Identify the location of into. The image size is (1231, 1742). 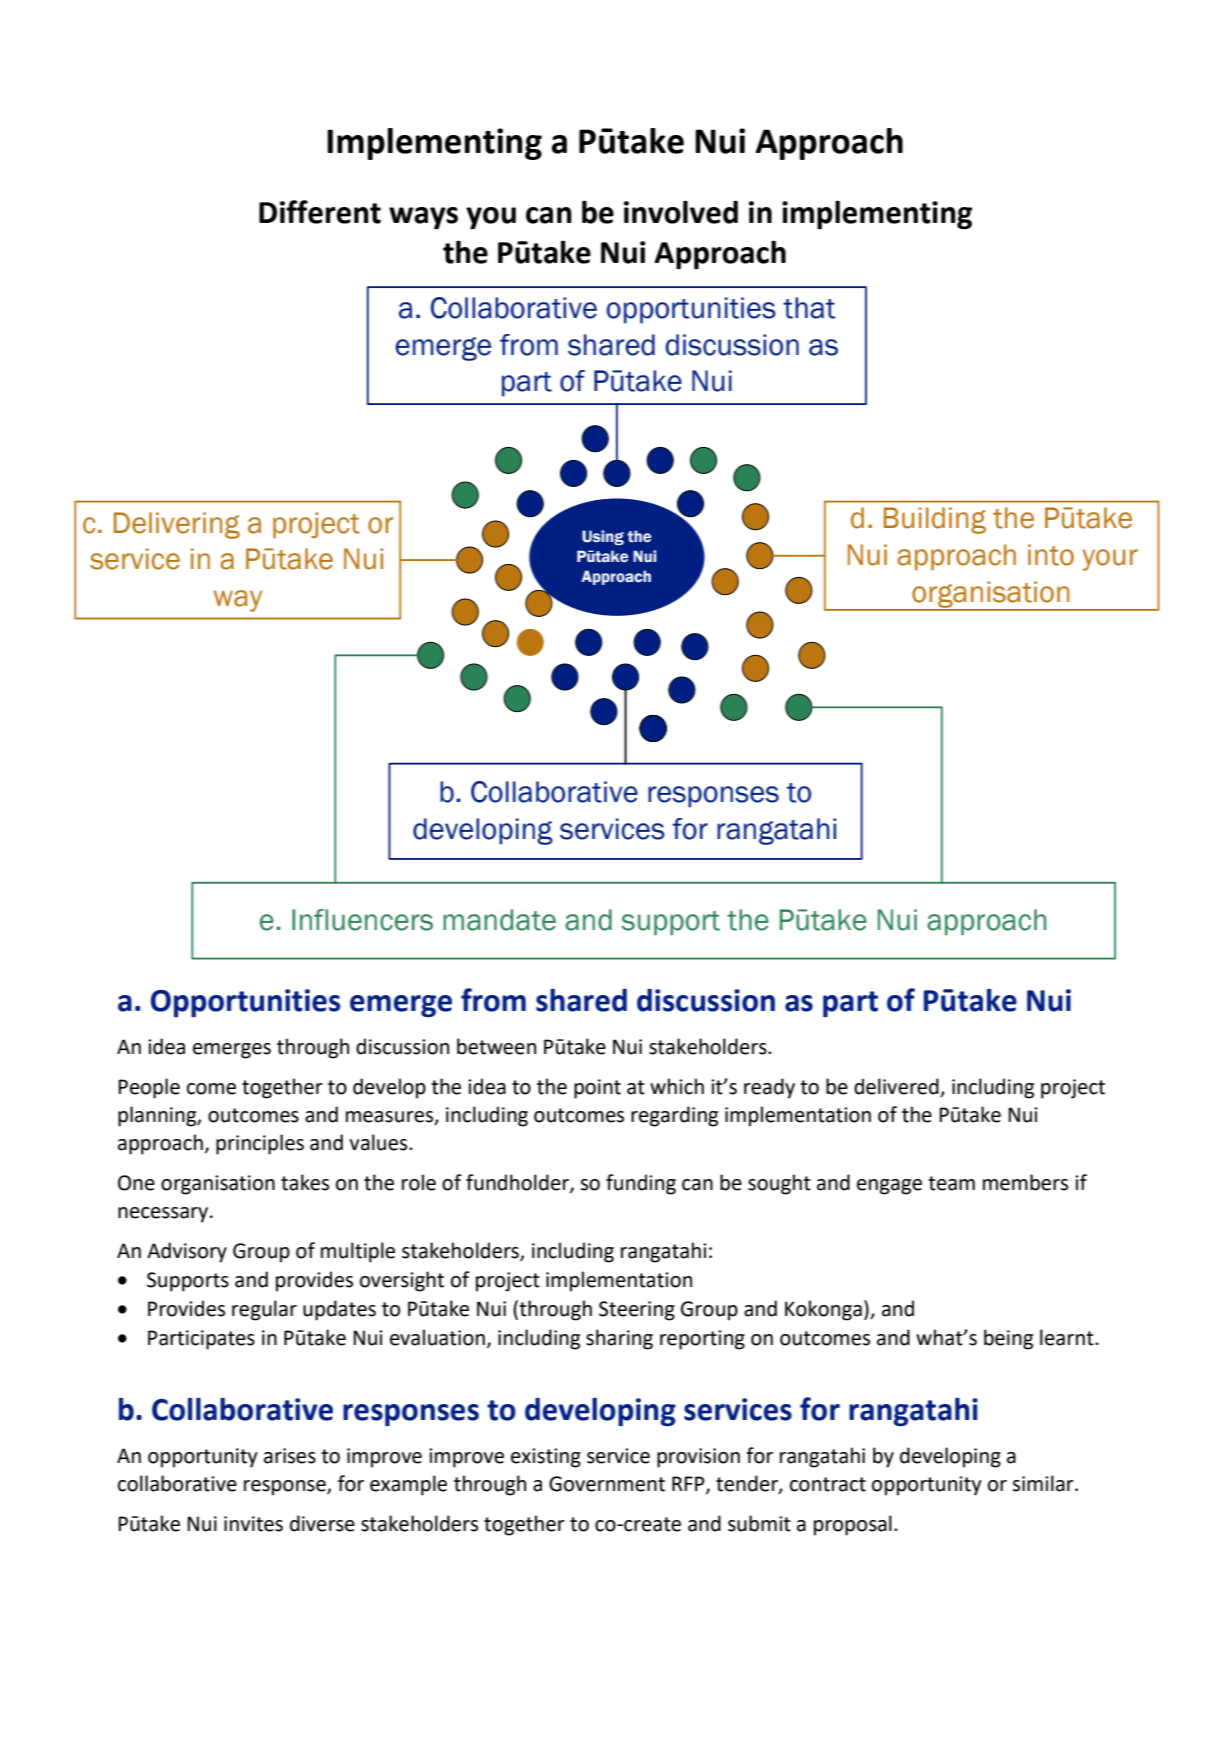
(1051, 555).
